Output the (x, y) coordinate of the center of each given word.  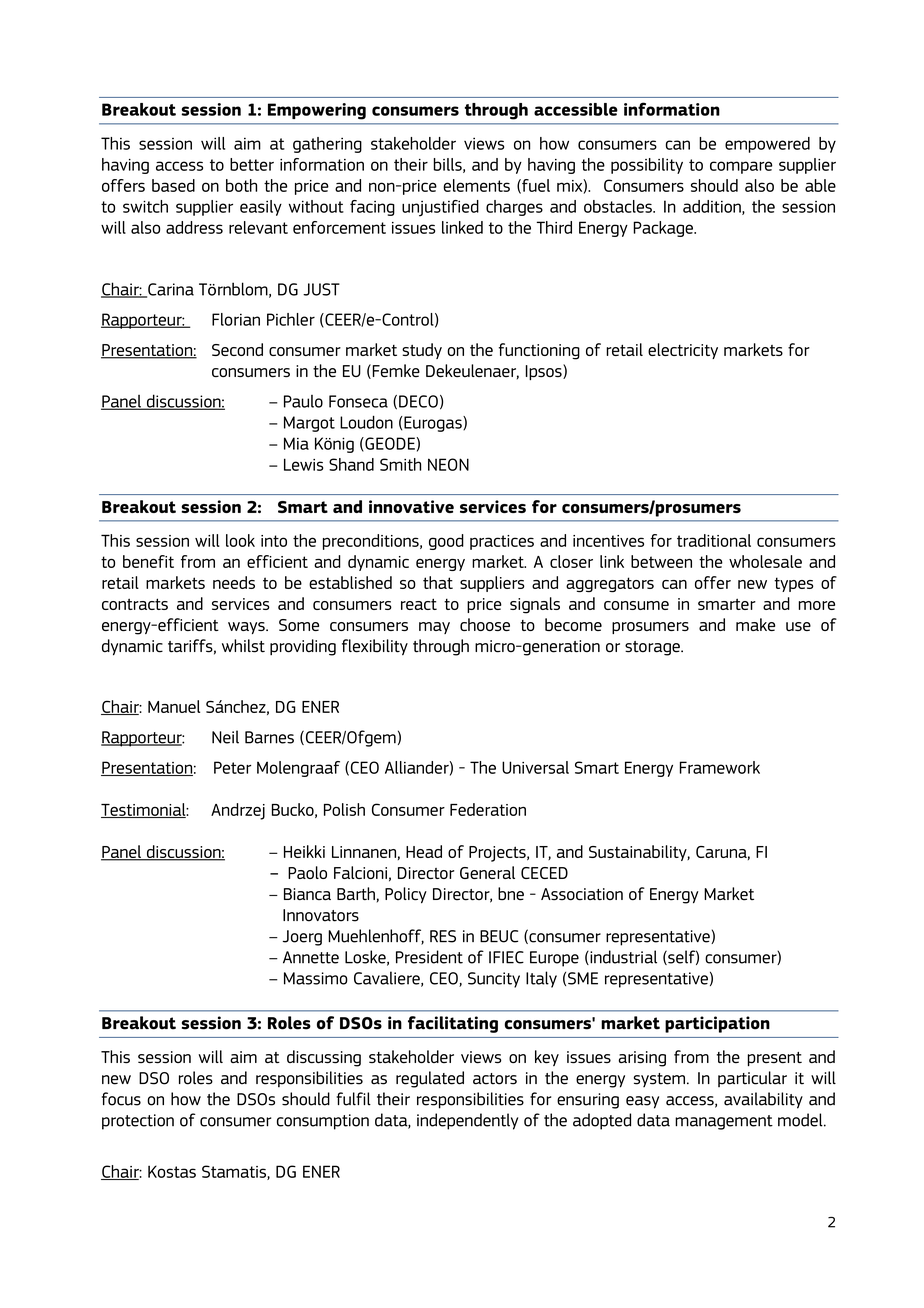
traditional (714, 540)
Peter (232, 767)
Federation (488, 809)
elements (476, 185)
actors (495, 1079)
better (252, 164)
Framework (720, 767)
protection (138, 1122)
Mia (296, 443)
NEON (448, 464)
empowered (767, 145)
